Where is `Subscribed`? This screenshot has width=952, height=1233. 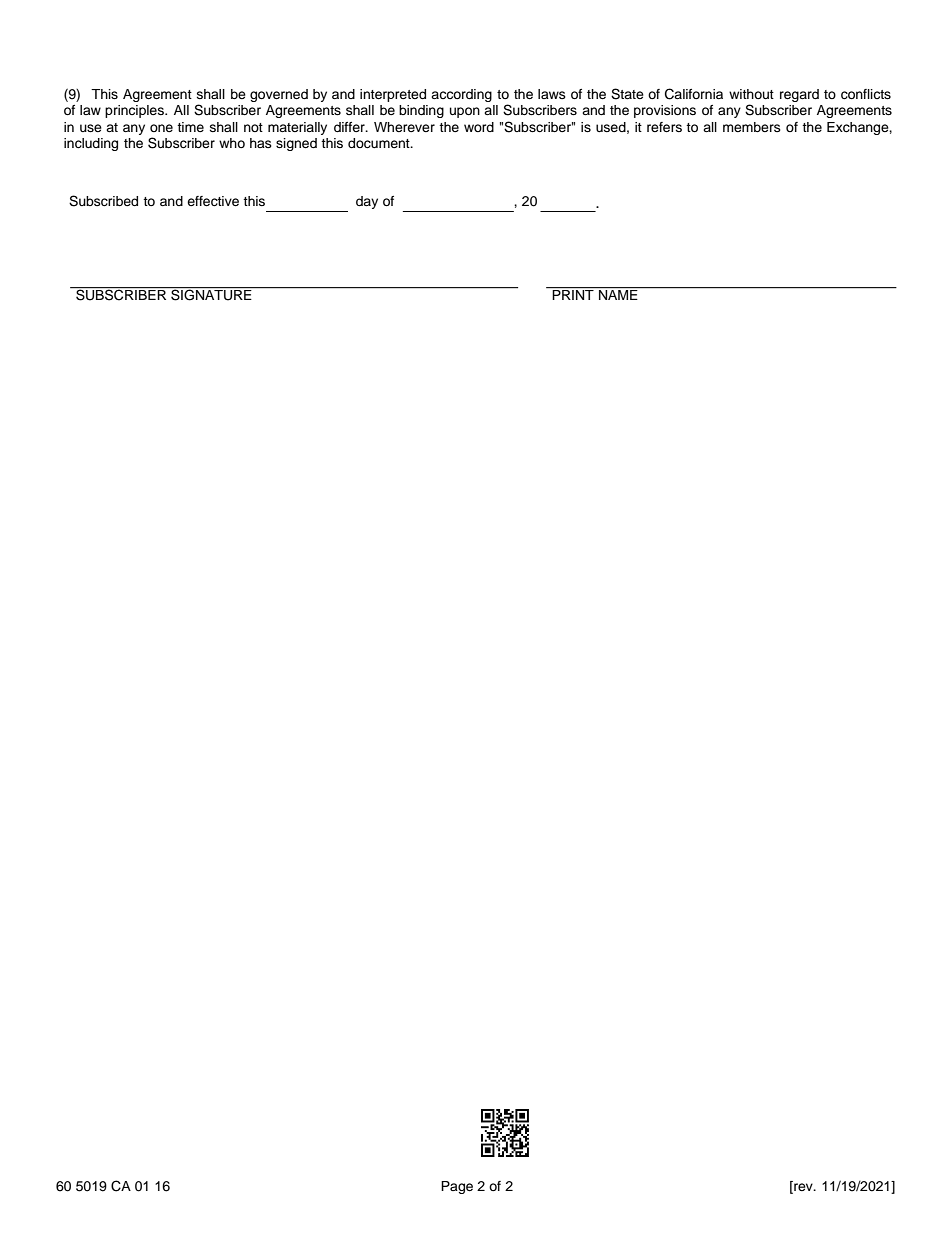
Subscribed is located at coordinates (103, 201).
